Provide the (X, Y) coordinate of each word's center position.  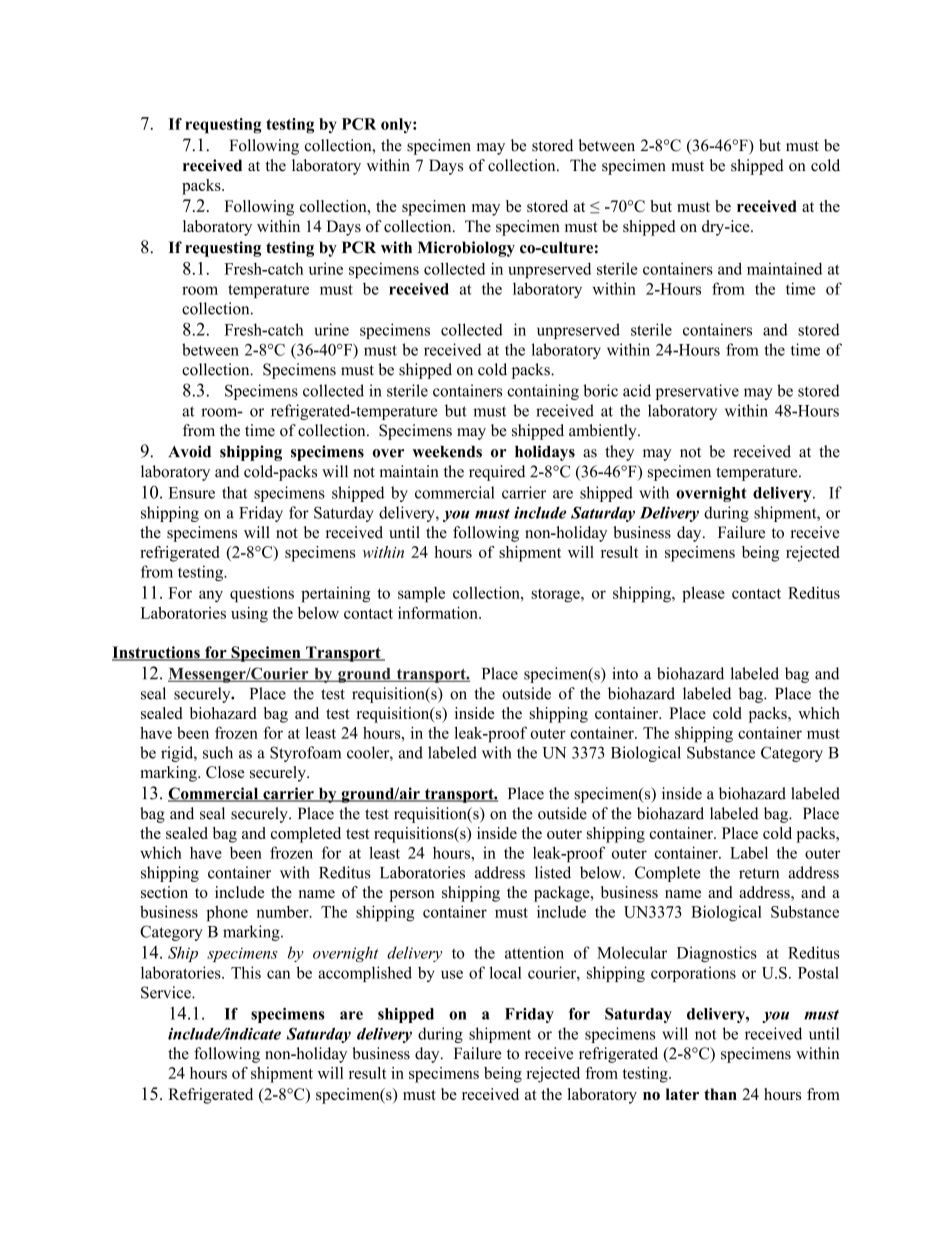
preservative (697, 392)
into (625, 673)
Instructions (157, 653)
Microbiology (466, 249)
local (505, 972)
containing (543, 392)
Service (167, 992)
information (439, 613)
